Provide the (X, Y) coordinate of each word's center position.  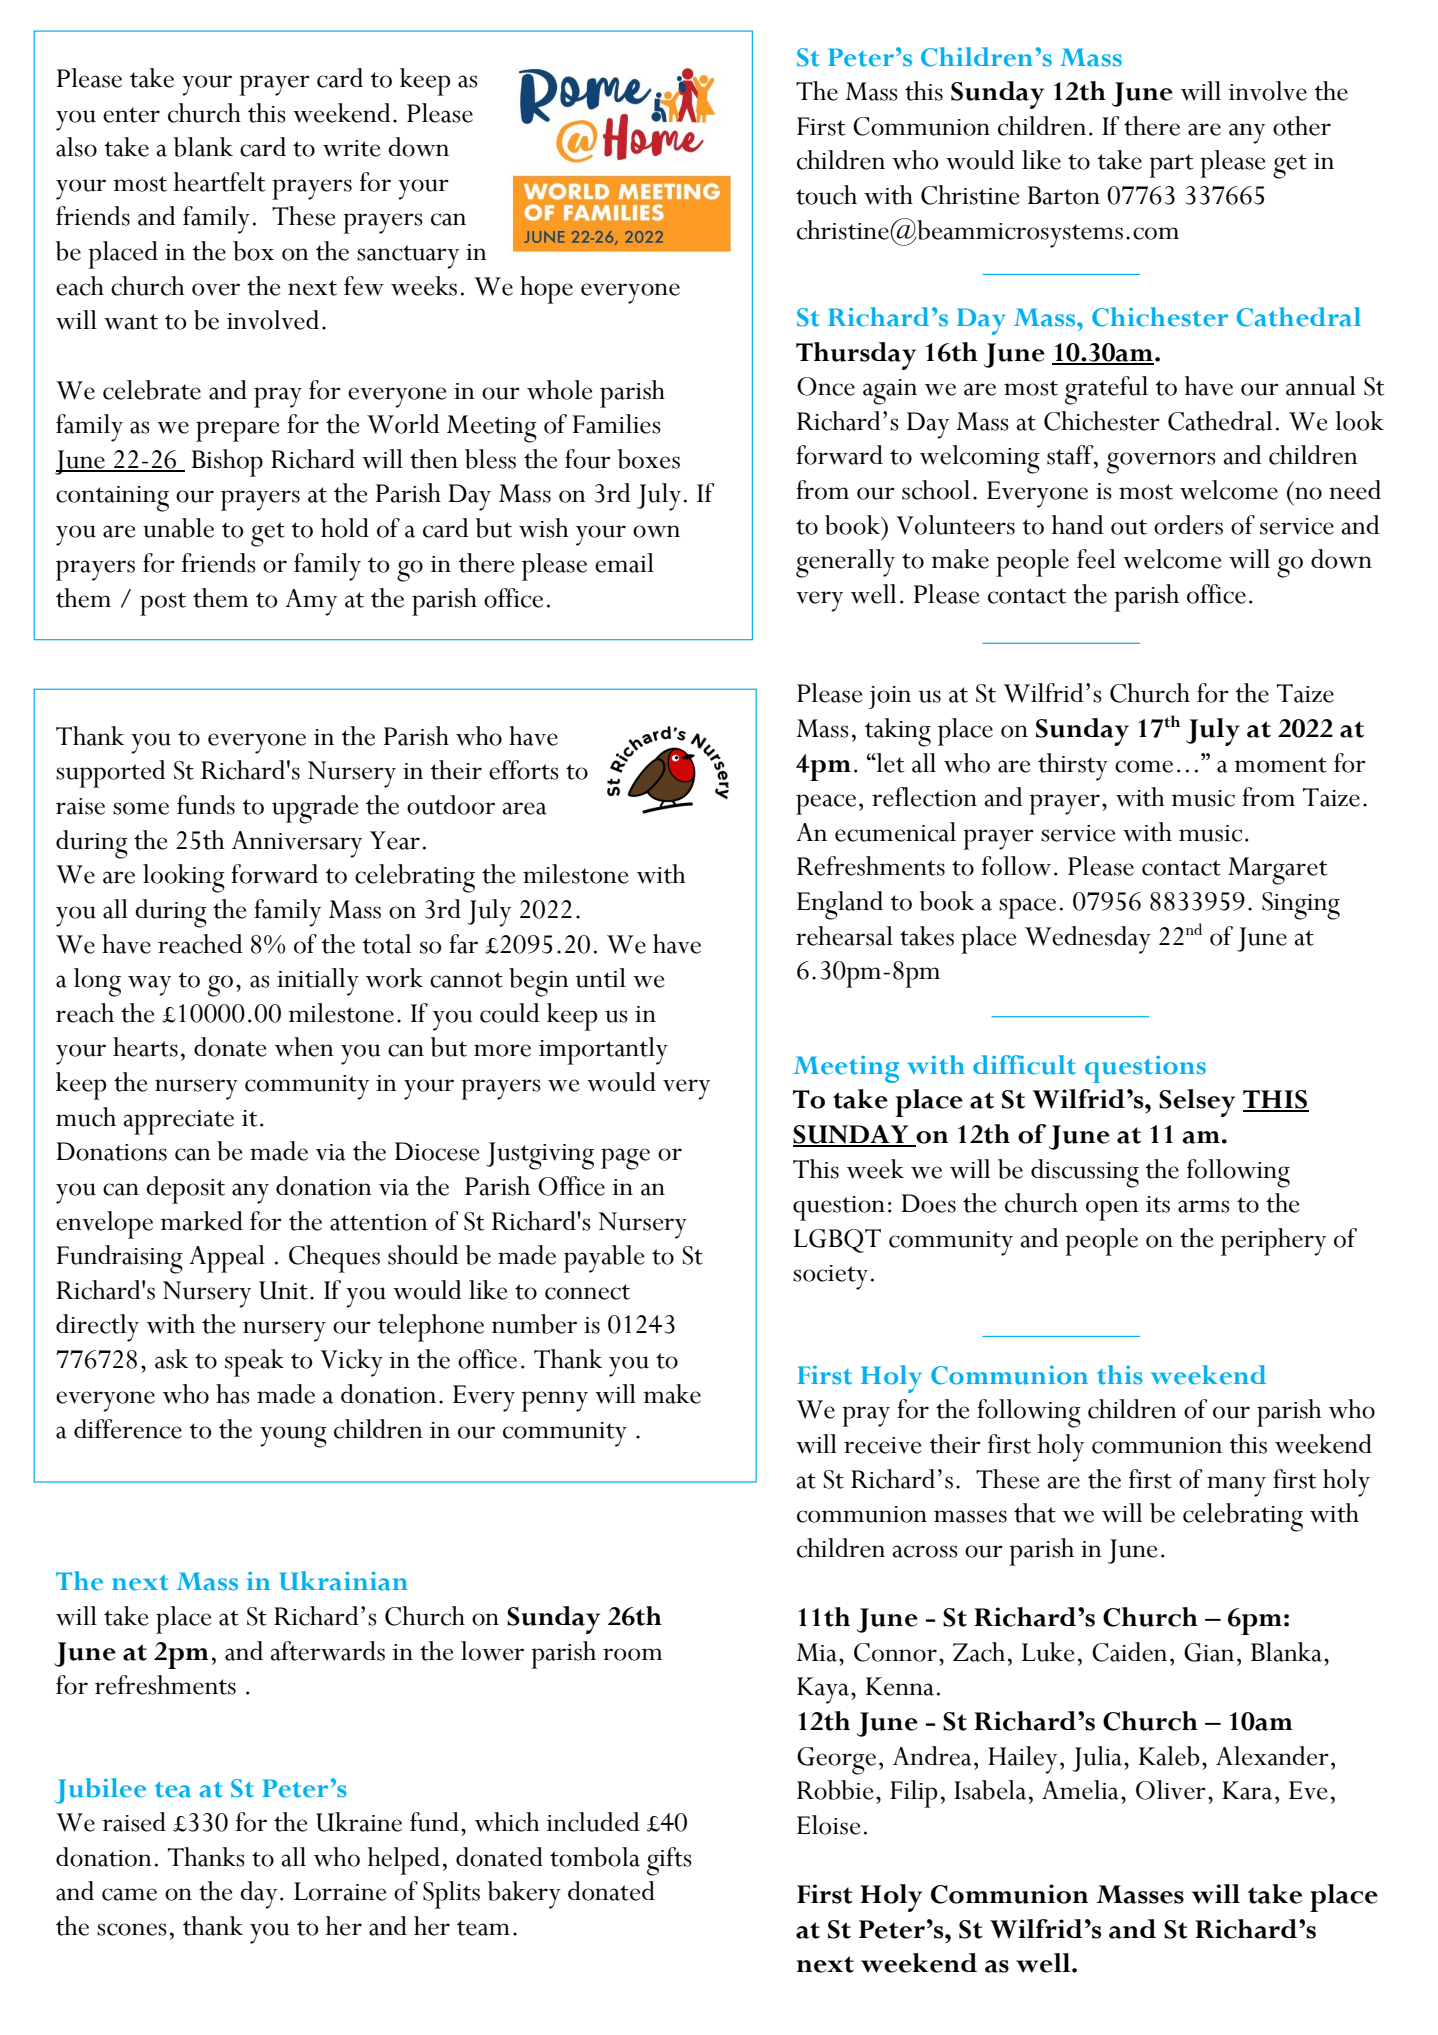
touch (826, 195)
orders (1188, 525)
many (1236, 1486)
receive (882, 1445)
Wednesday (1088, 940)
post (163, 604)
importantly (603, 1051)
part (1171, 166)
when (304, 1047)
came (129, 1894)
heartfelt (219, 182)
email (624, 563)
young (293, 1437)
